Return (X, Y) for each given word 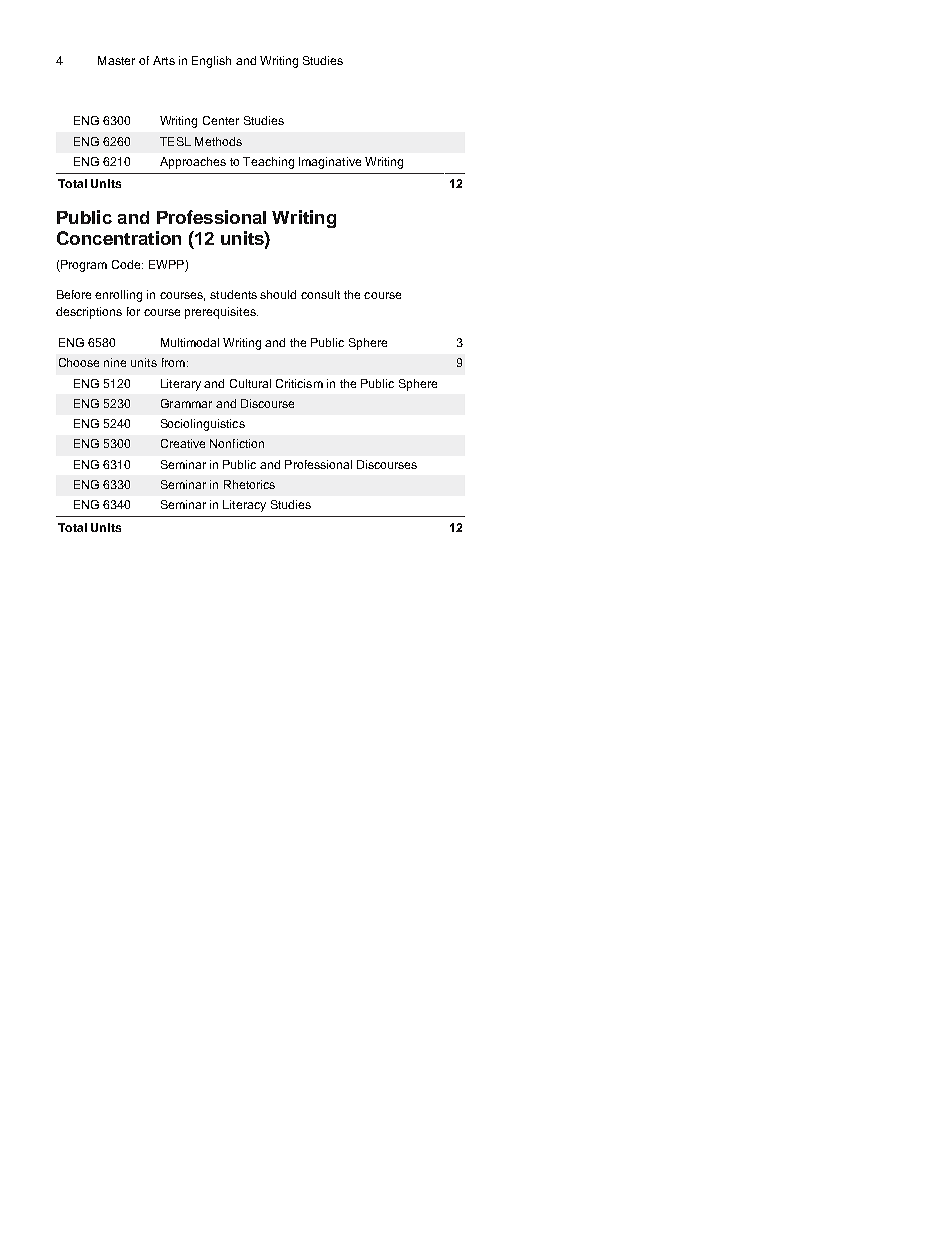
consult (320, 294)
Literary (181, 385)
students (233, 294)
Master (116, 60)
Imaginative (330, 163)
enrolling (118, 296)
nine (115, 362)
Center (221, 120)
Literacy (244, 506)
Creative (183, 443)
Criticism (299, 383)
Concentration (119, 238)
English (211, 62)
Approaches (193, 163)
